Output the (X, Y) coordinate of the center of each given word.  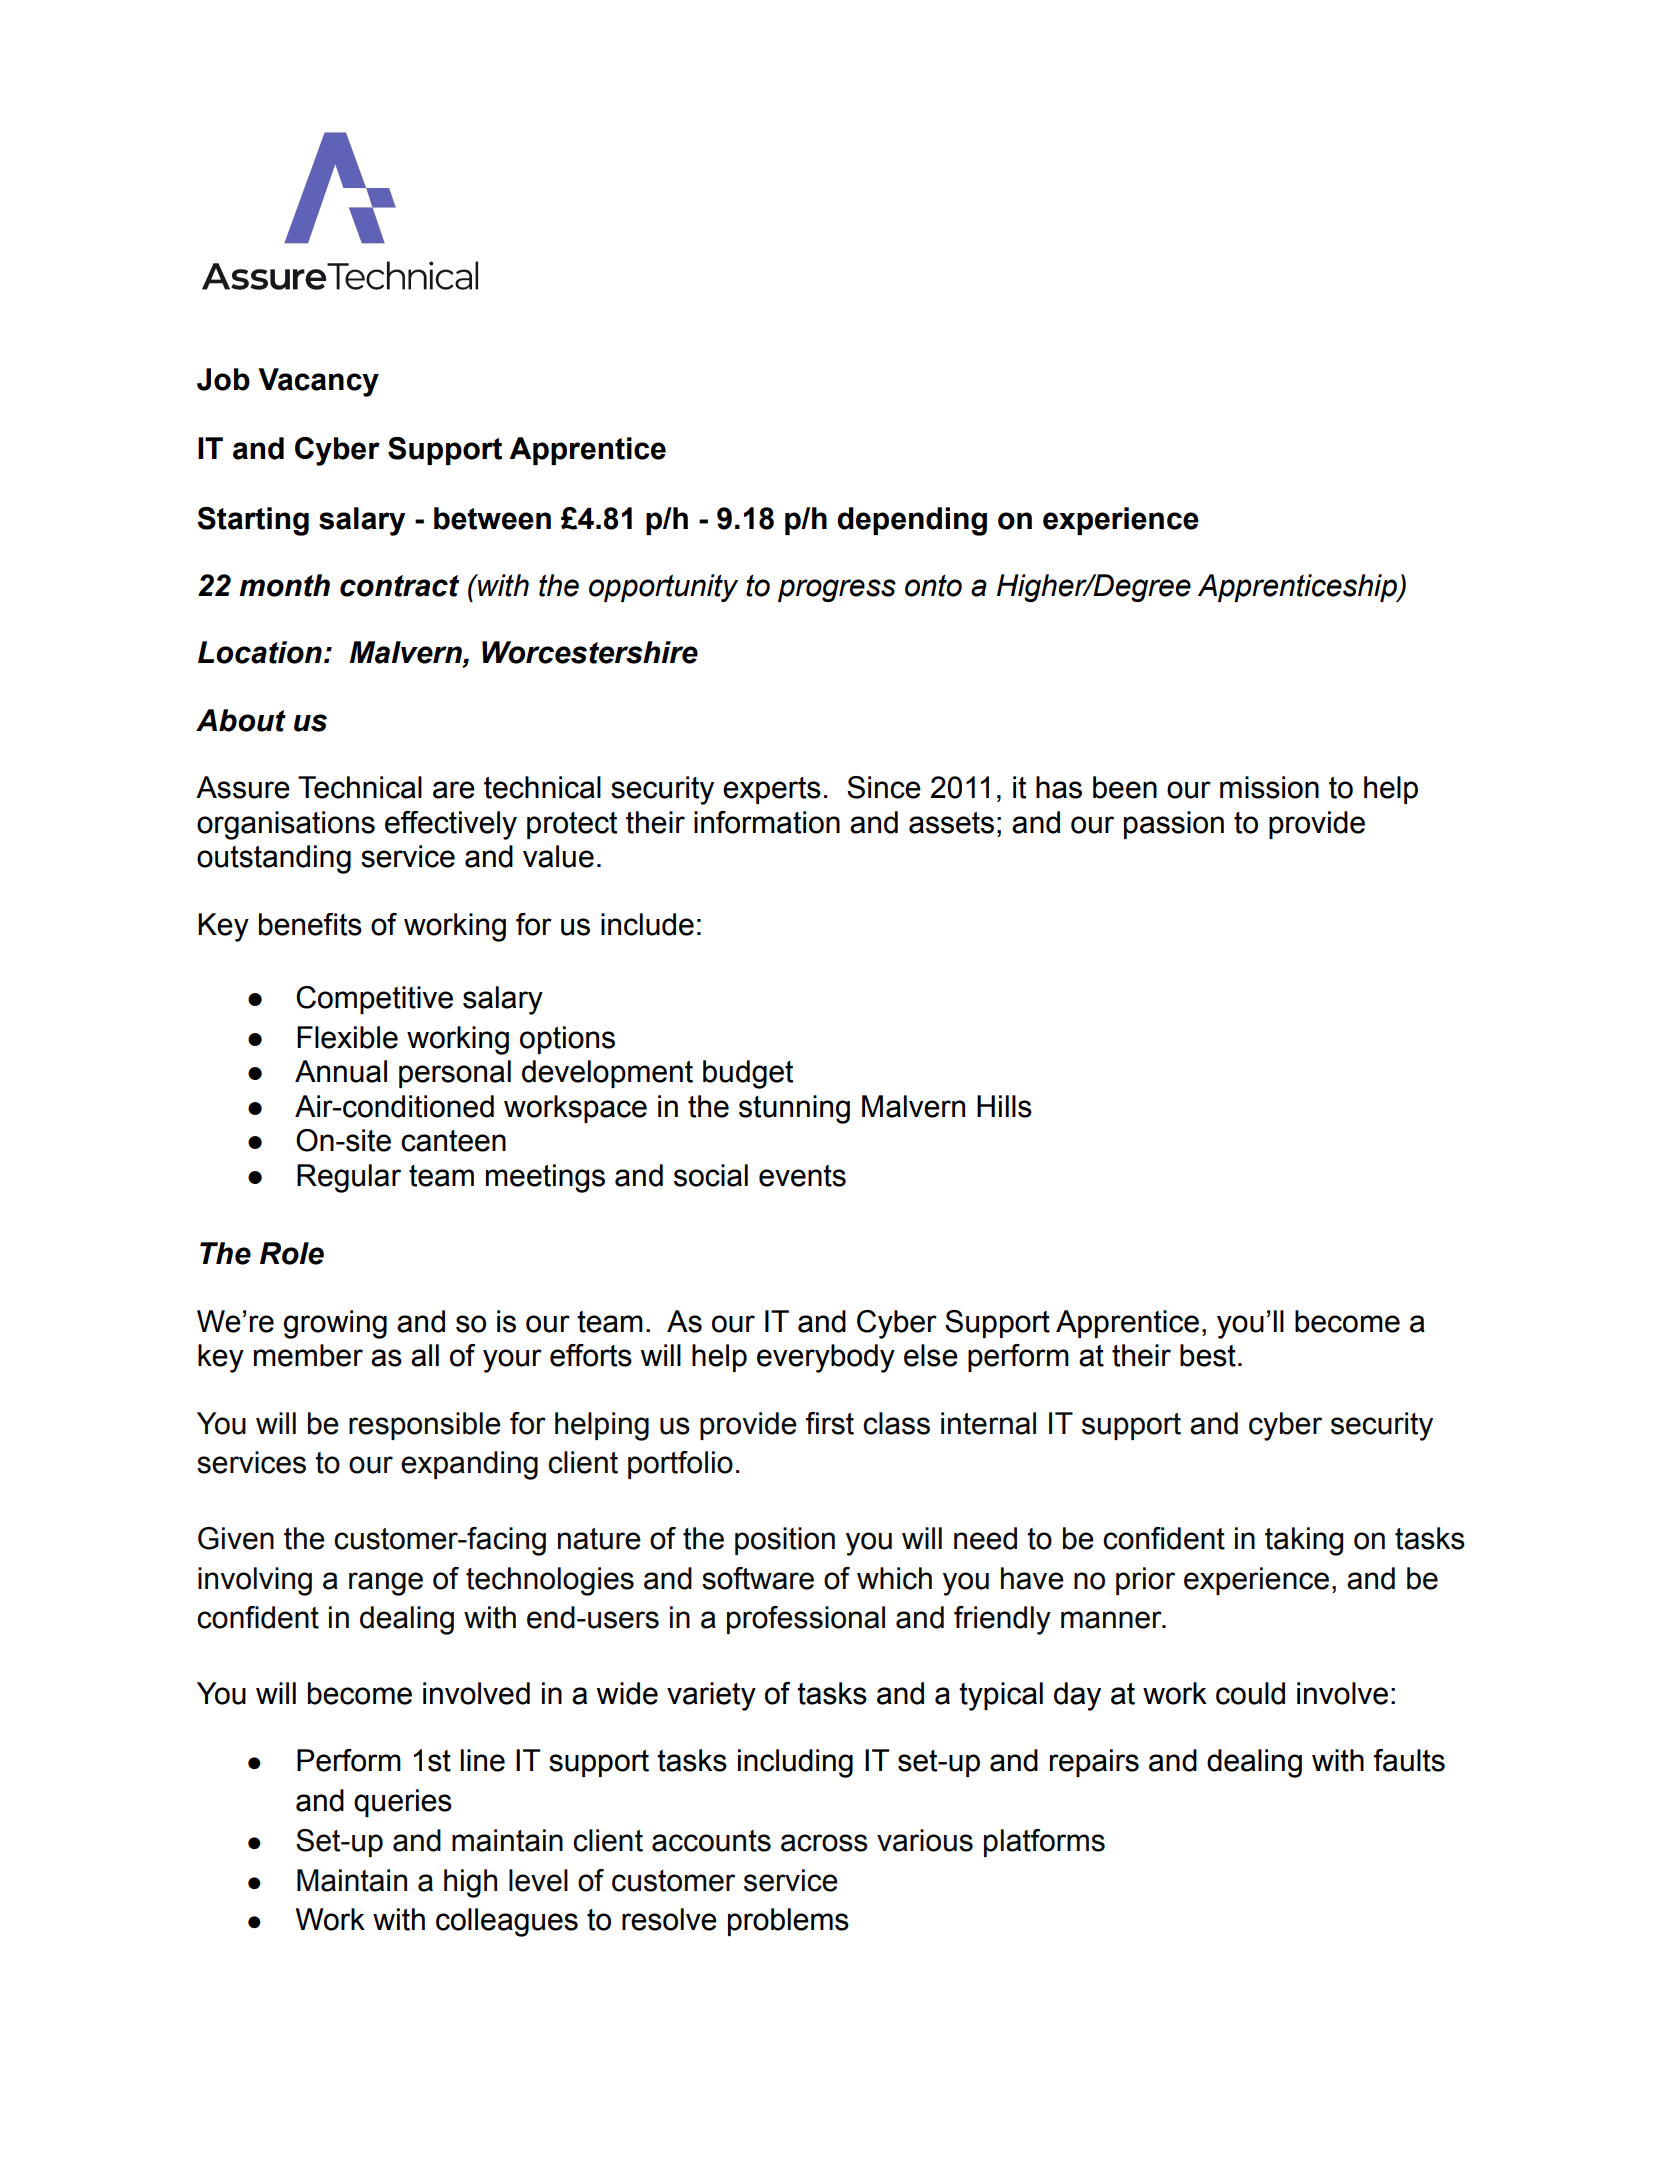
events (802, 1176)
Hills (1004, 1106)
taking (1304, 1541)
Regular (349, 1178)
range (386, 1584)
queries (403, 1803)
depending (912, 521)
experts (772, 790)
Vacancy (318, 382)
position (785, 1541)
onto (933, 585)
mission (1269, 787)
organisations (286, 825)
